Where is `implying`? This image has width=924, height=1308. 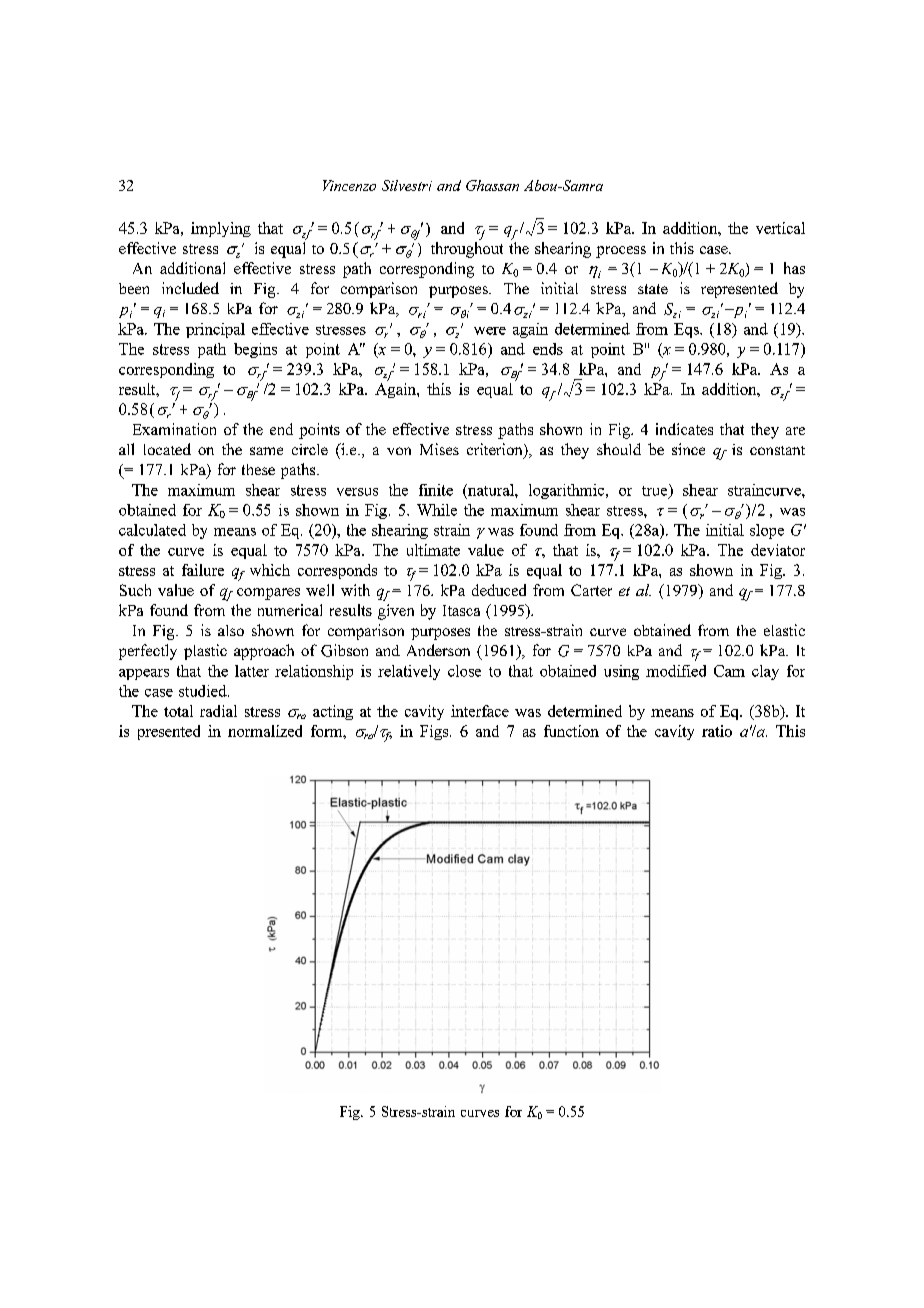 implying is located at coordinates (221, 229).
